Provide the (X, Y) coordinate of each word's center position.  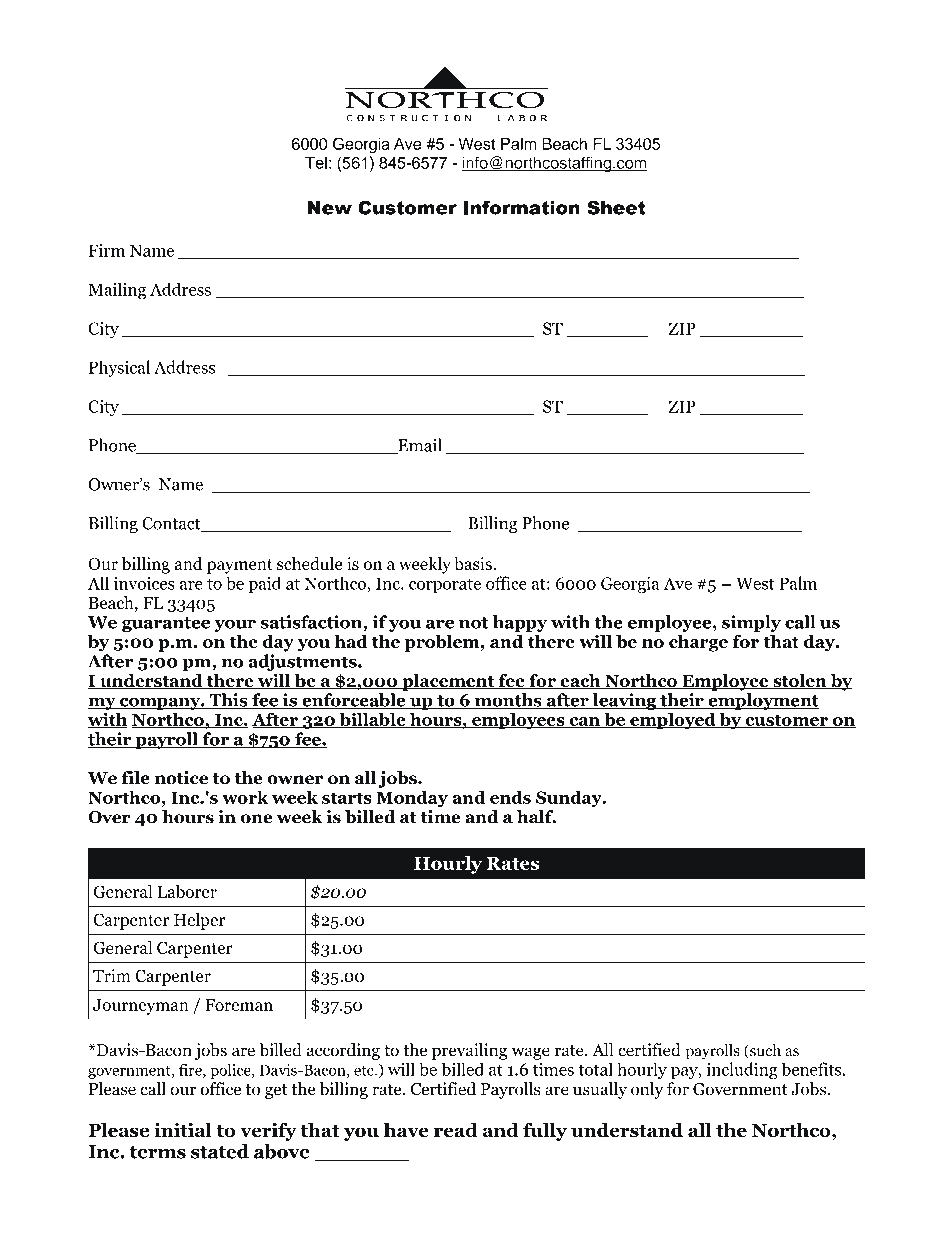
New (329, 208)
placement (448, 682)
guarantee (166, 624)
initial (183, 1130)
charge (698, 643)
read (456, 1130)
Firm (107, 250)
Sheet (616, 207)
